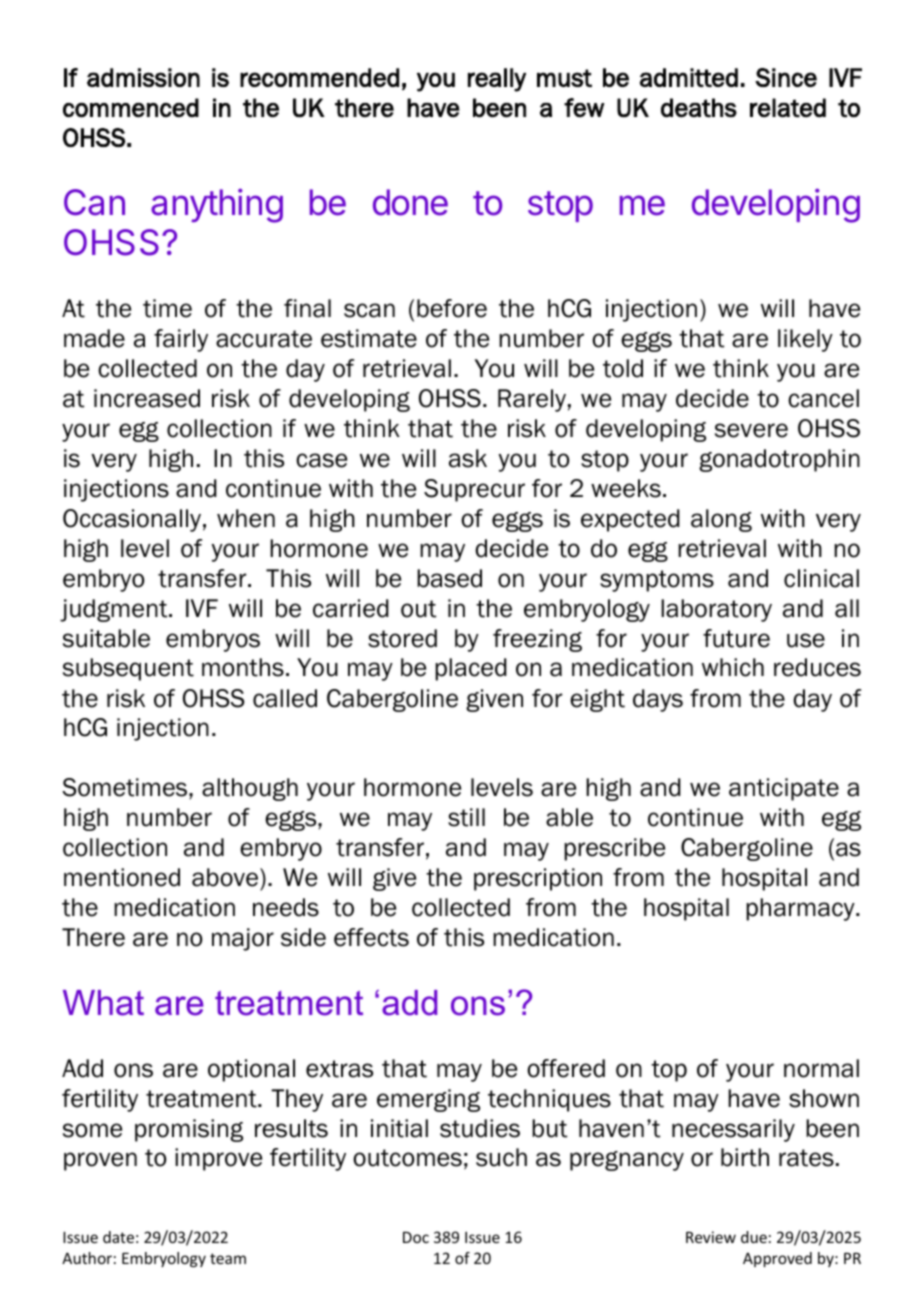  What do you see at coordinates (466, 817) in the screenshot?
I see `still` at bounding box center [466, 817].
